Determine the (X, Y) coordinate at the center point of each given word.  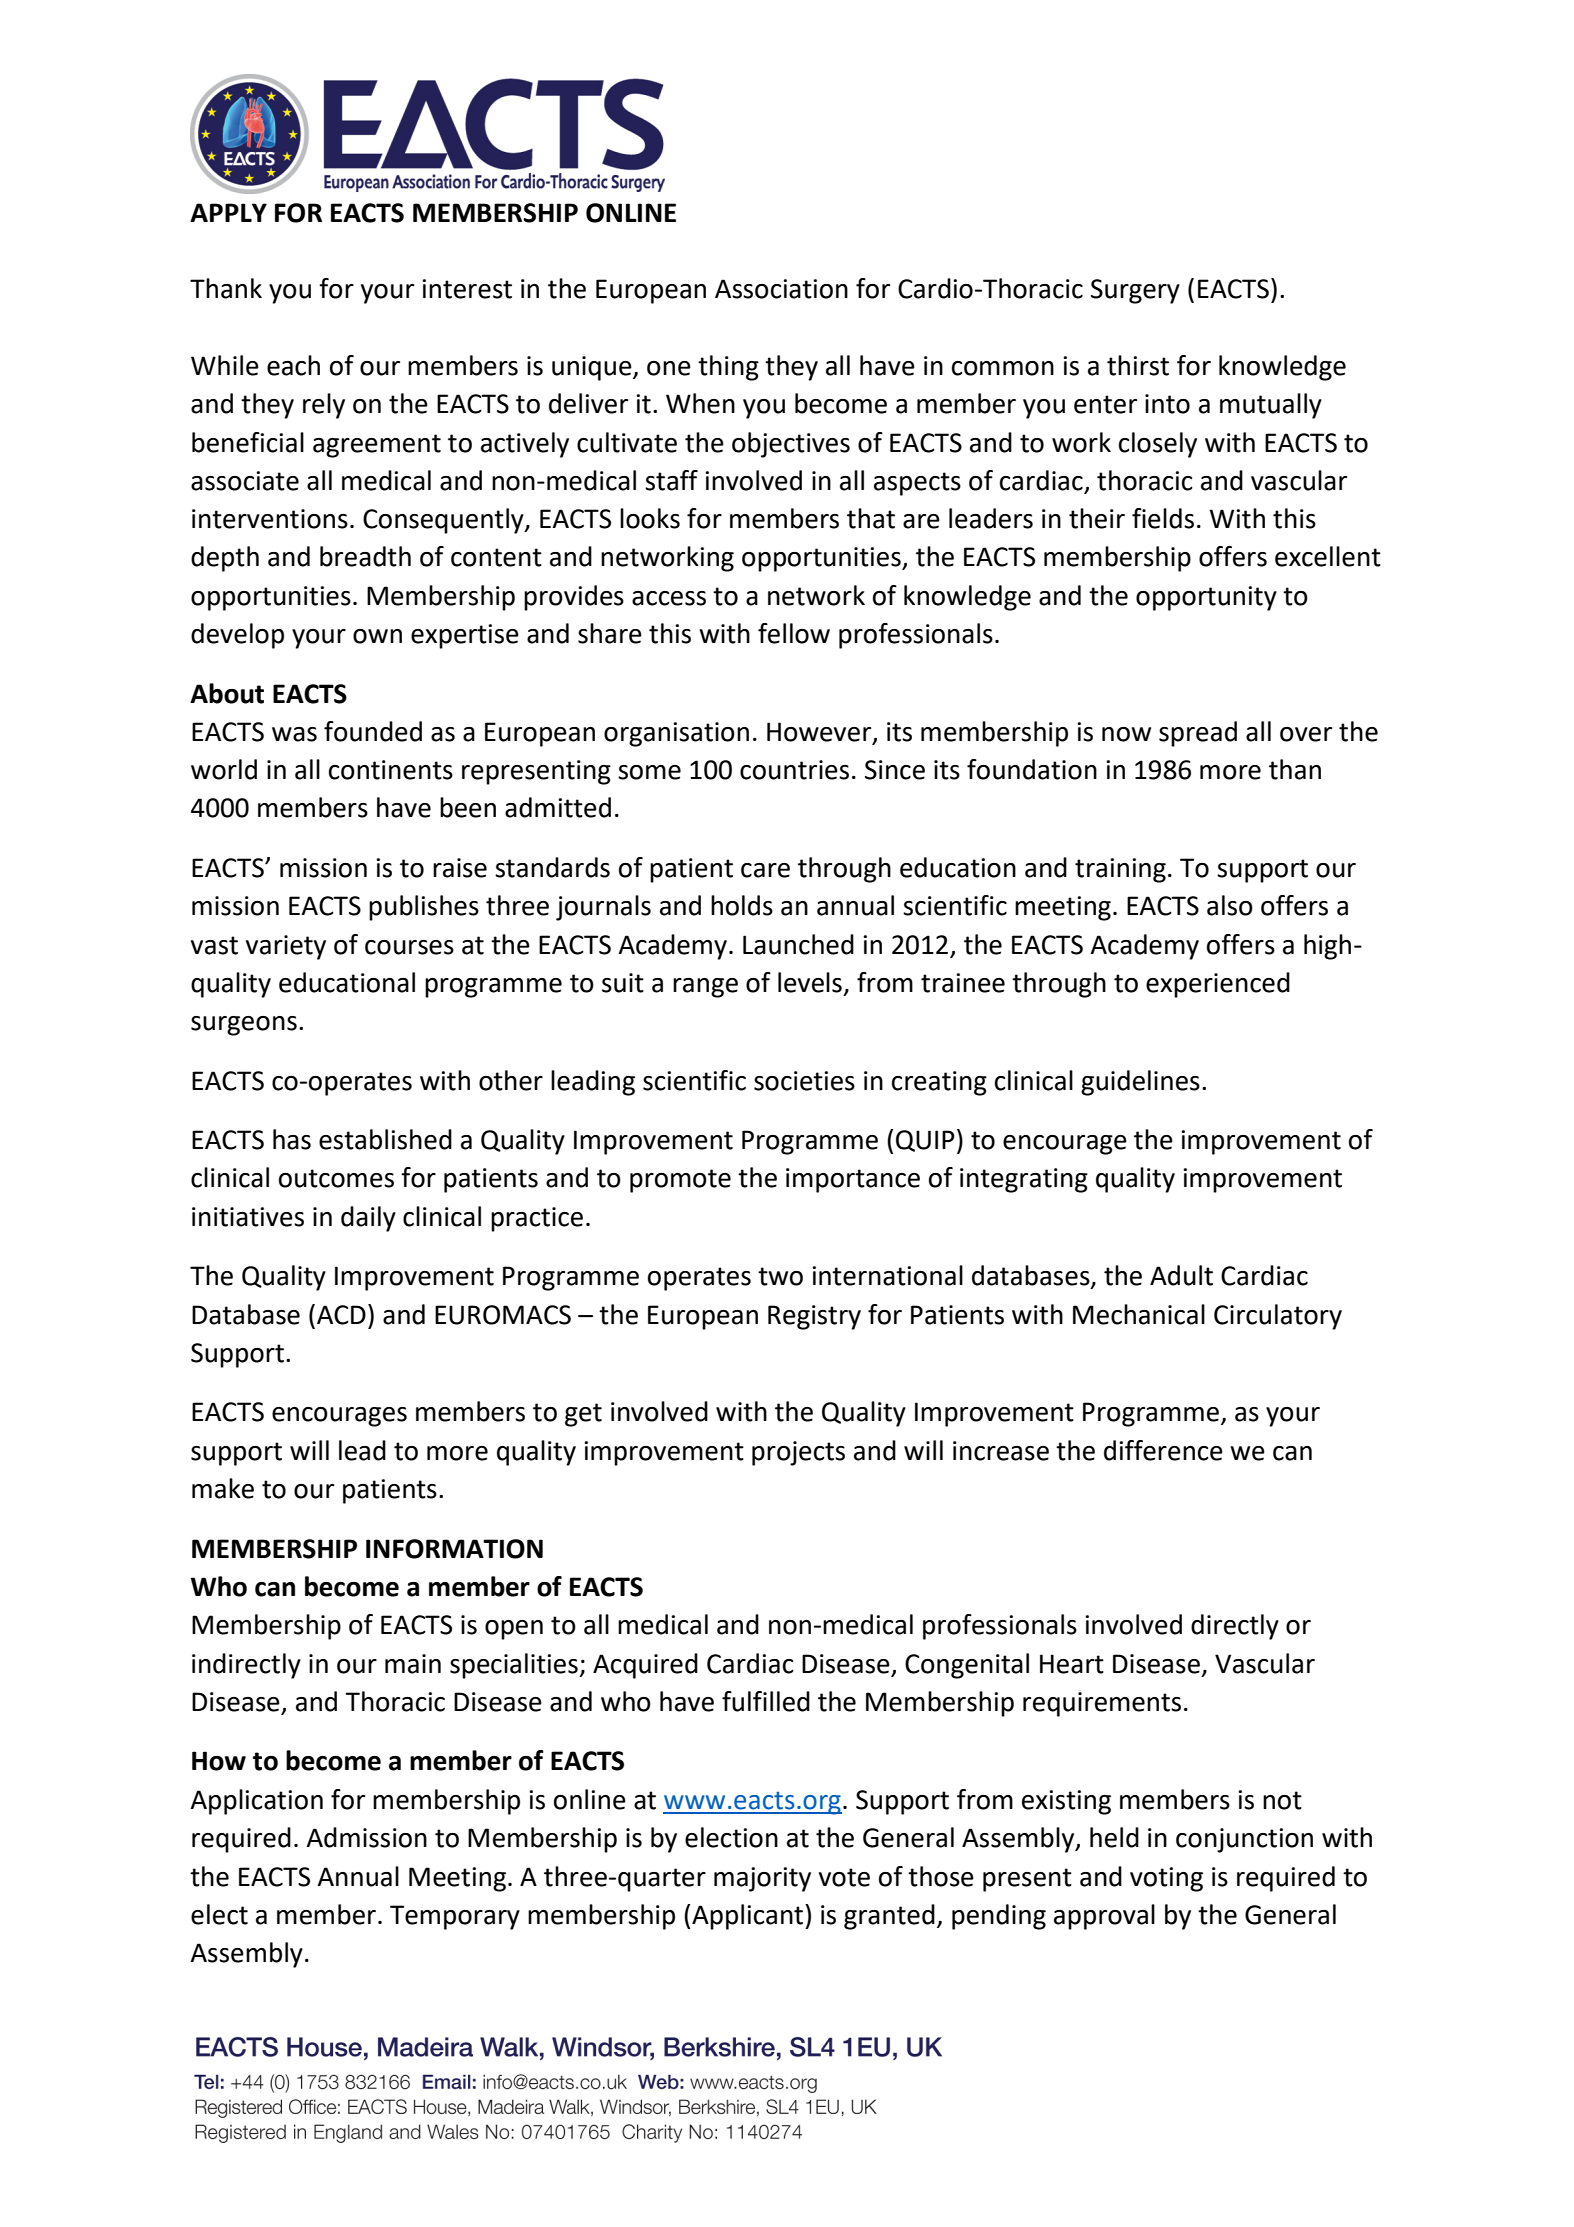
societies (804, 1081)
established (385, 1139)
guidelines (1140, 1083)
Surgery (1135, 291)
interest (467, 289)
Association (781, 289)
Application (256, 1802)
